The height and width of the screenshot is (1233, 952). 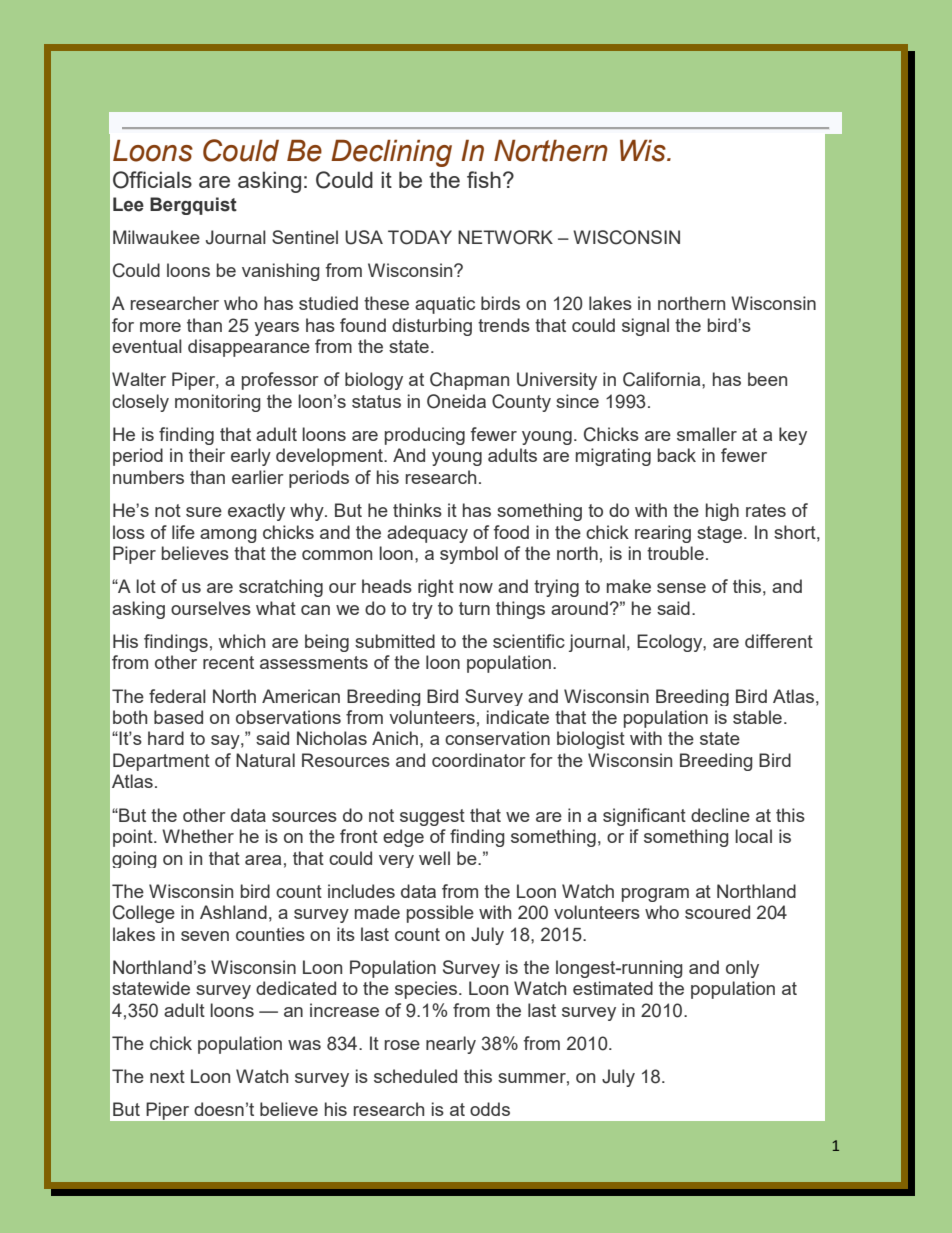 What do you see at coordinates (779, 641) in the screenshot?
I see `different` at bounding box center [779, 641].
